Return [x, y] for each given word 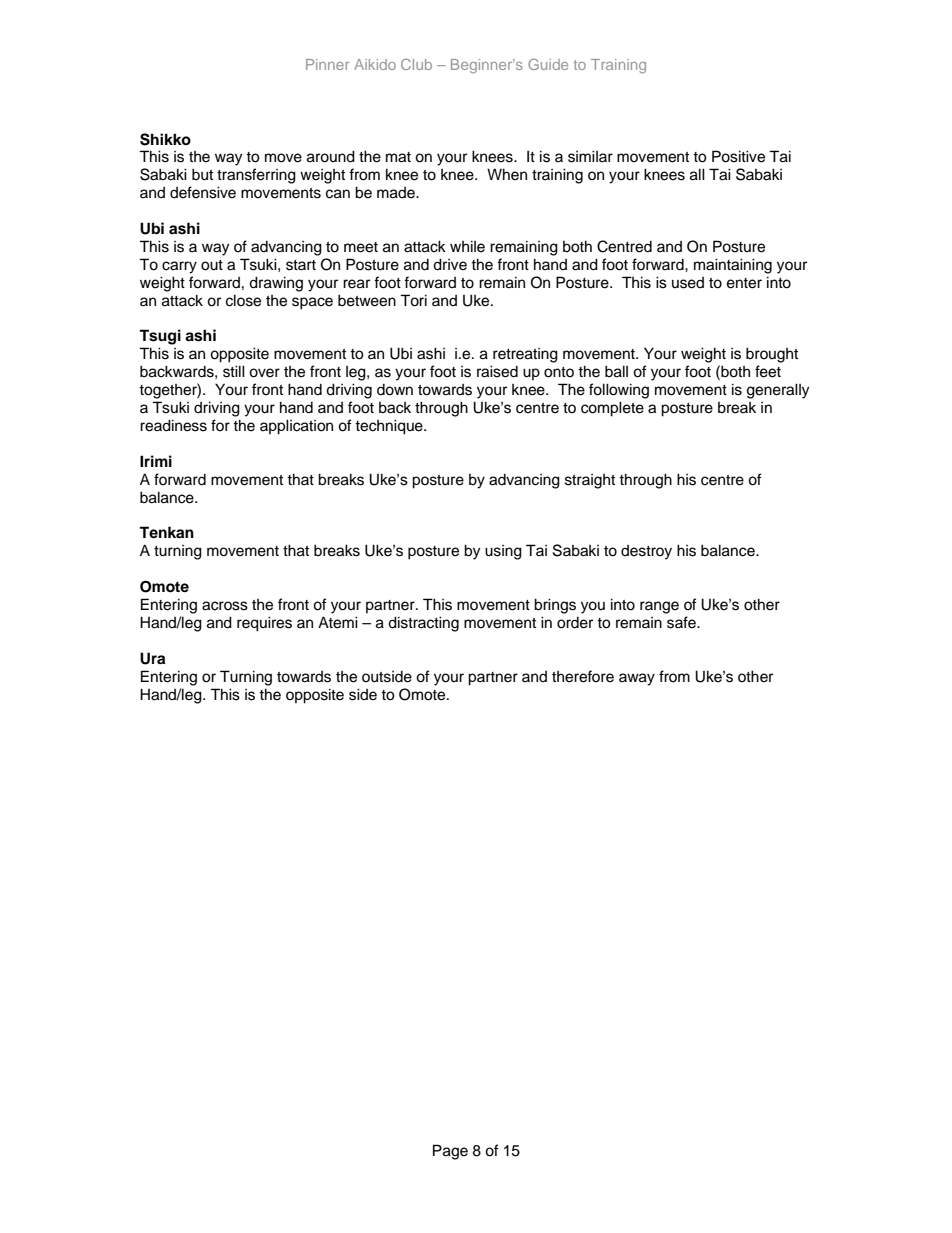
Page [450, 1152]
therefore [583, 676]
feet [768, 371]
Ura [152, 658]
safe [682, 622]
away [637, 679]
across [225, 606]
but [202, 174]
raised [497, 371]
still [234, 371]
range [659, 607]
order [575, 623]
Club [416, 64]
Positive [738, 156]
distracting [423, 624]
